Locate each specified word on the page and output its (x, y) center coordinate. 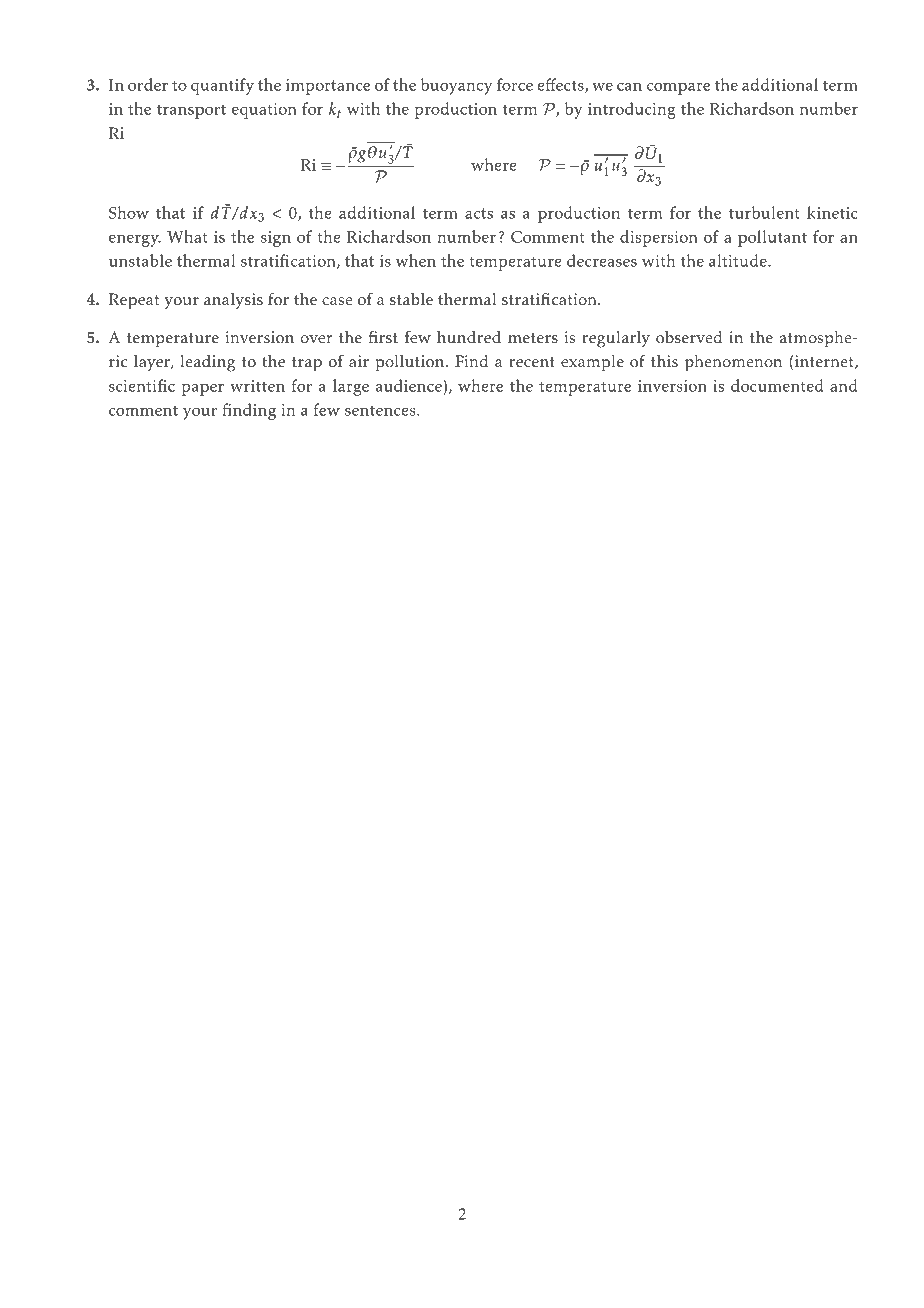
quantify (222, 86)
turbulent (764, 212)
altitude (739, 260)
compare (678, 88)
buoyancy (457, 86)
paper (203, 389)
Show (129, 212)
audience (410, 385)
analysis (233, 301)
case (337, 301)
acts (479, 213)
